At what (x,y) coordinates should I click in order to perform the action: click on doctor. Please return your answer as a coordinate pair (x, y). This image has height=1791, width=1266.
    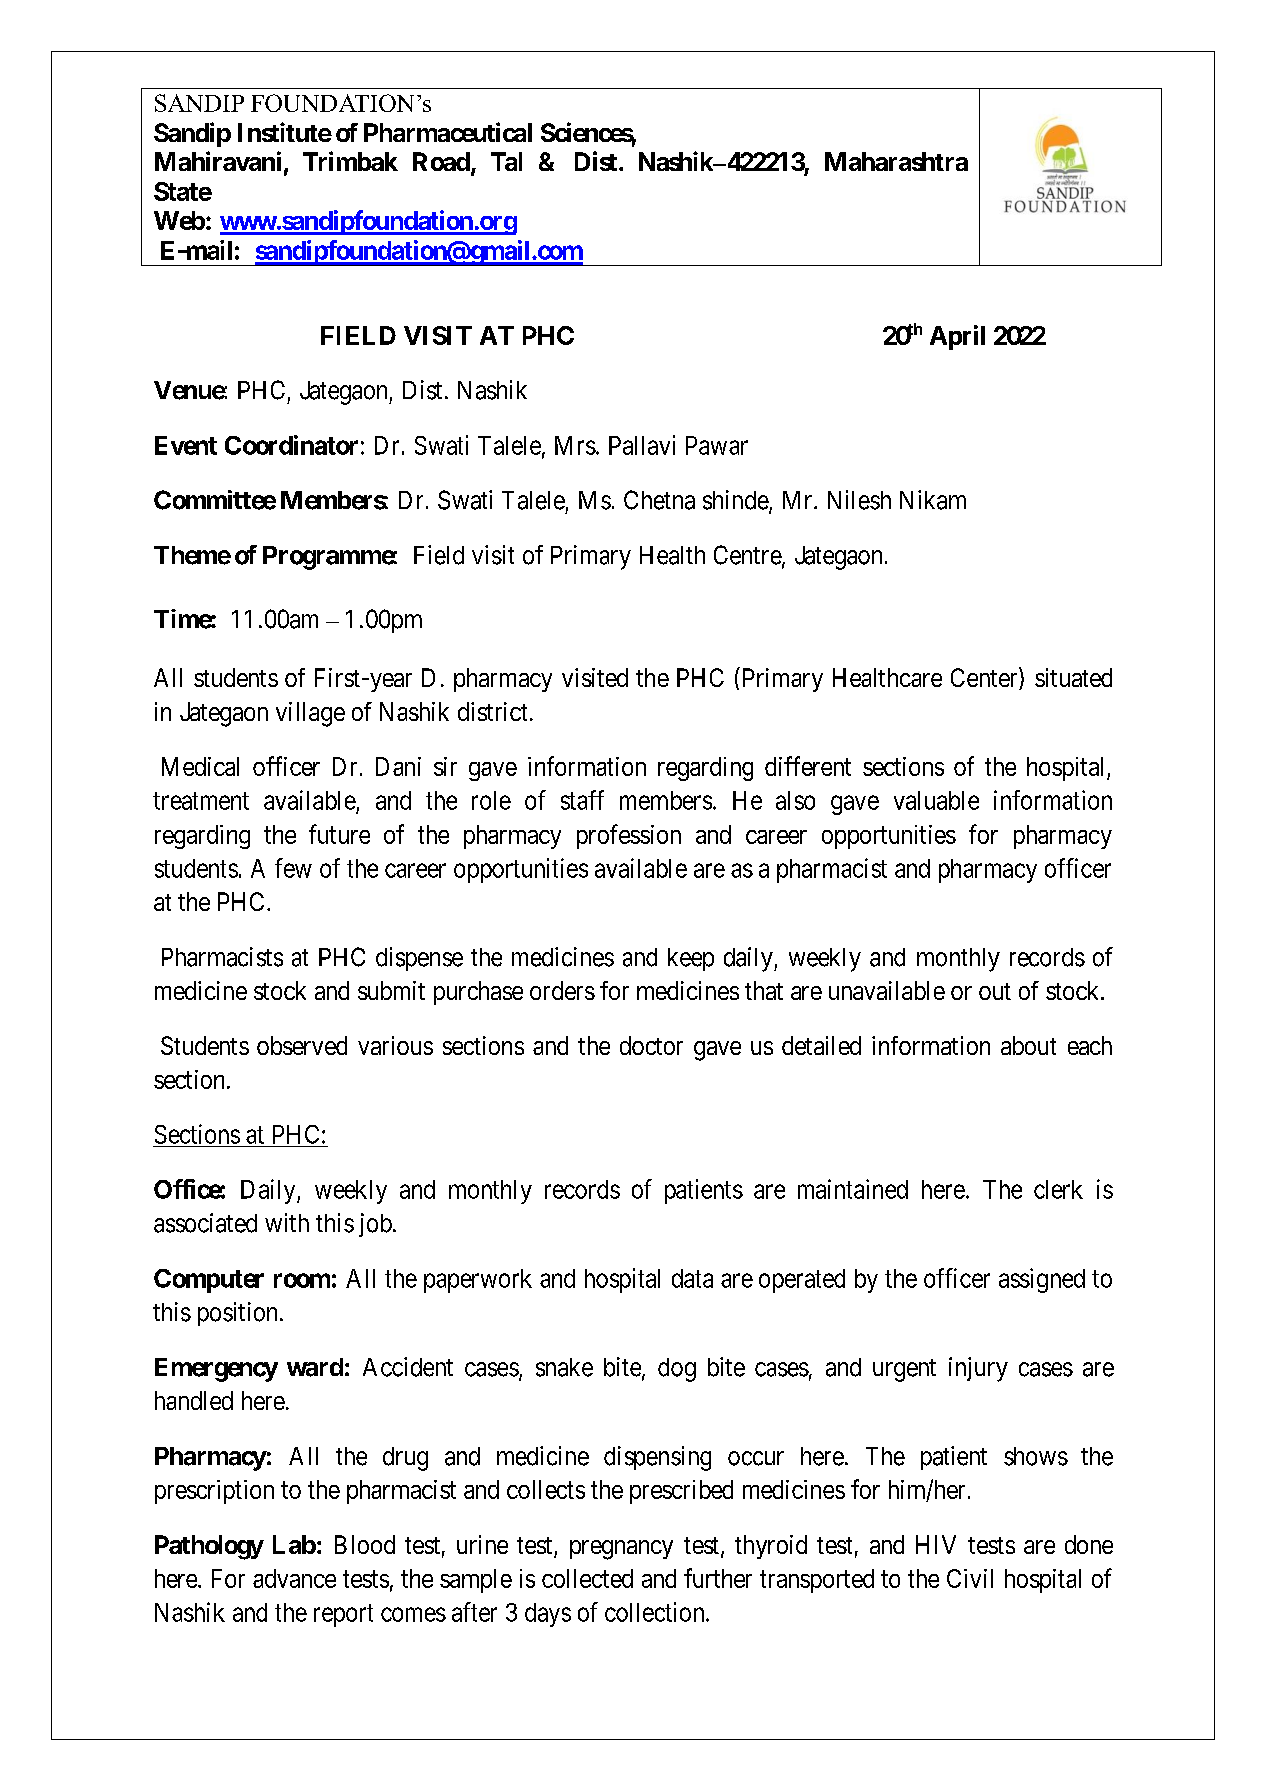
    Looking at the image, I should click on (651, 1045).
